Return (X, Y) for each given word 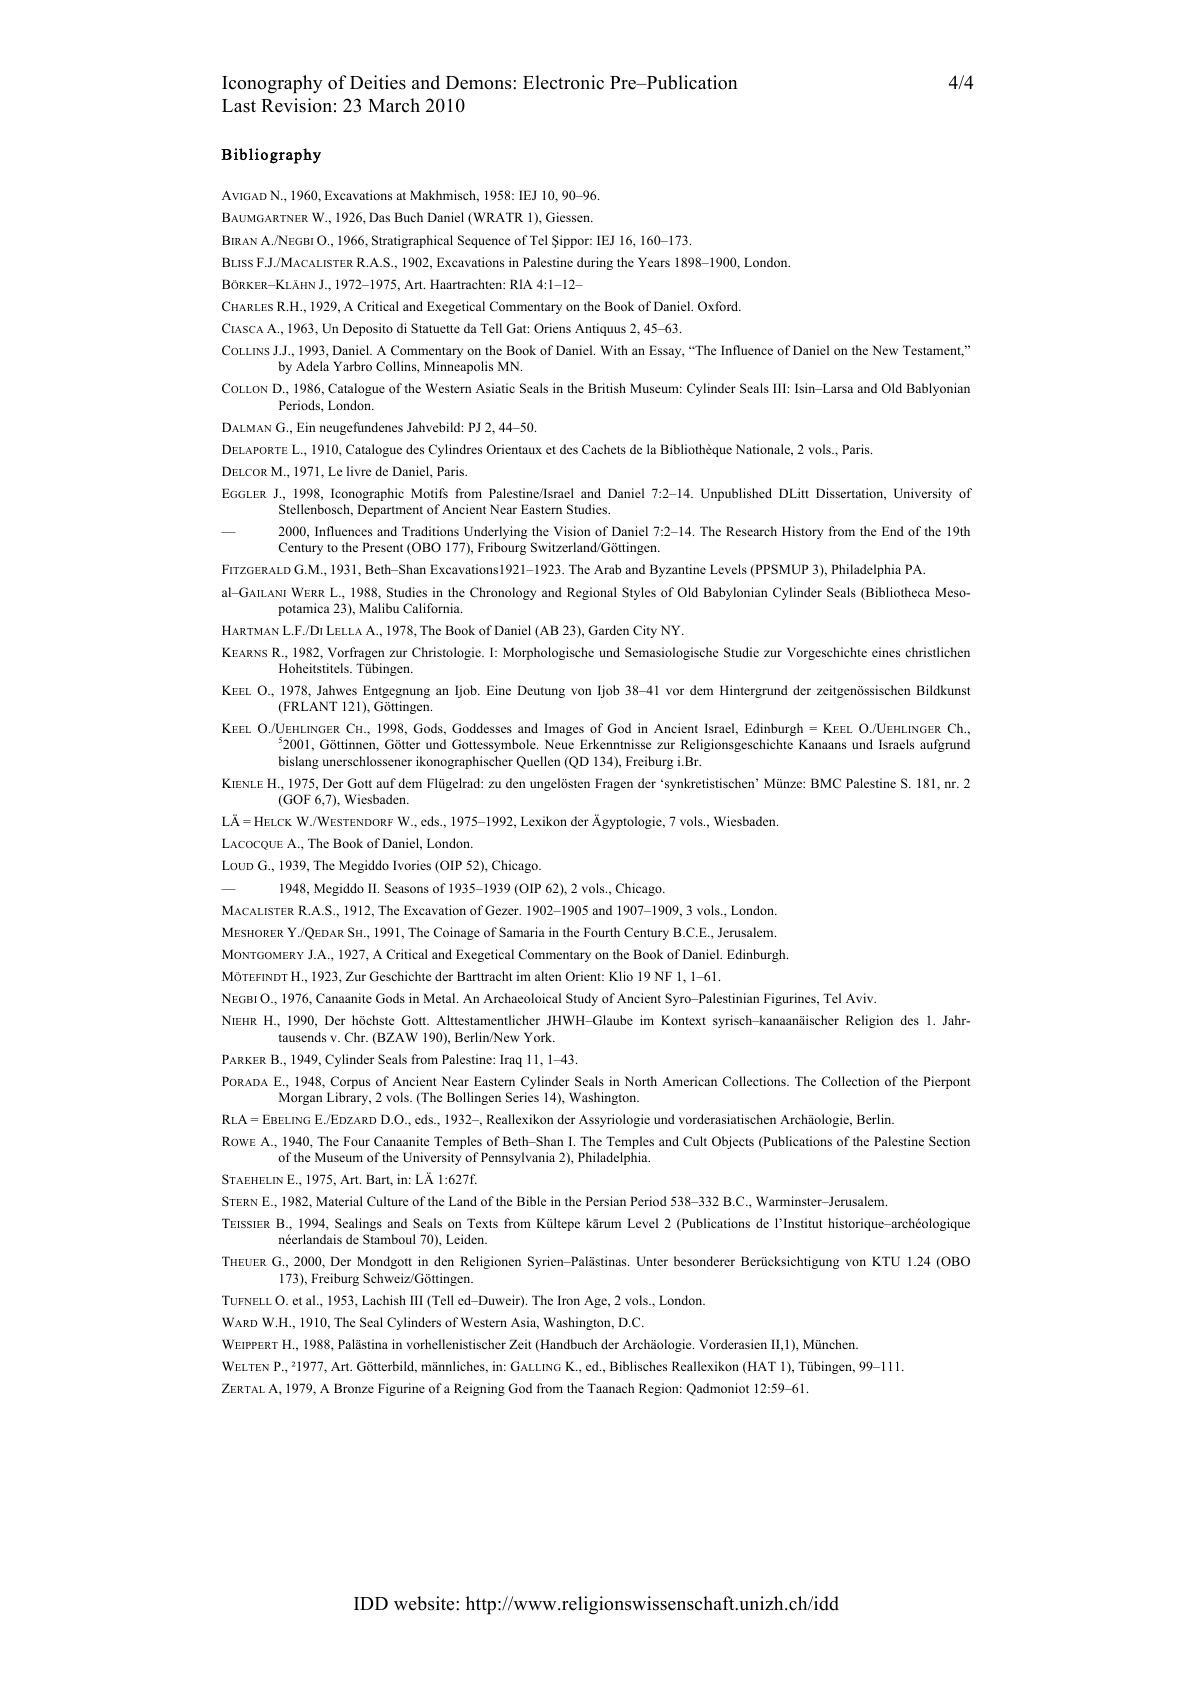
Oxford (719, 306)
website (425, 1603)
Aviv (861, 998)
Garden (608, 630)
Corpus (350, 1082)
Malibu (379, 608)
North (641, 1081)
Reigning (479, 1389)
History (802, 532)
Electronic (563, 82)
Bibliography (271, 156)
